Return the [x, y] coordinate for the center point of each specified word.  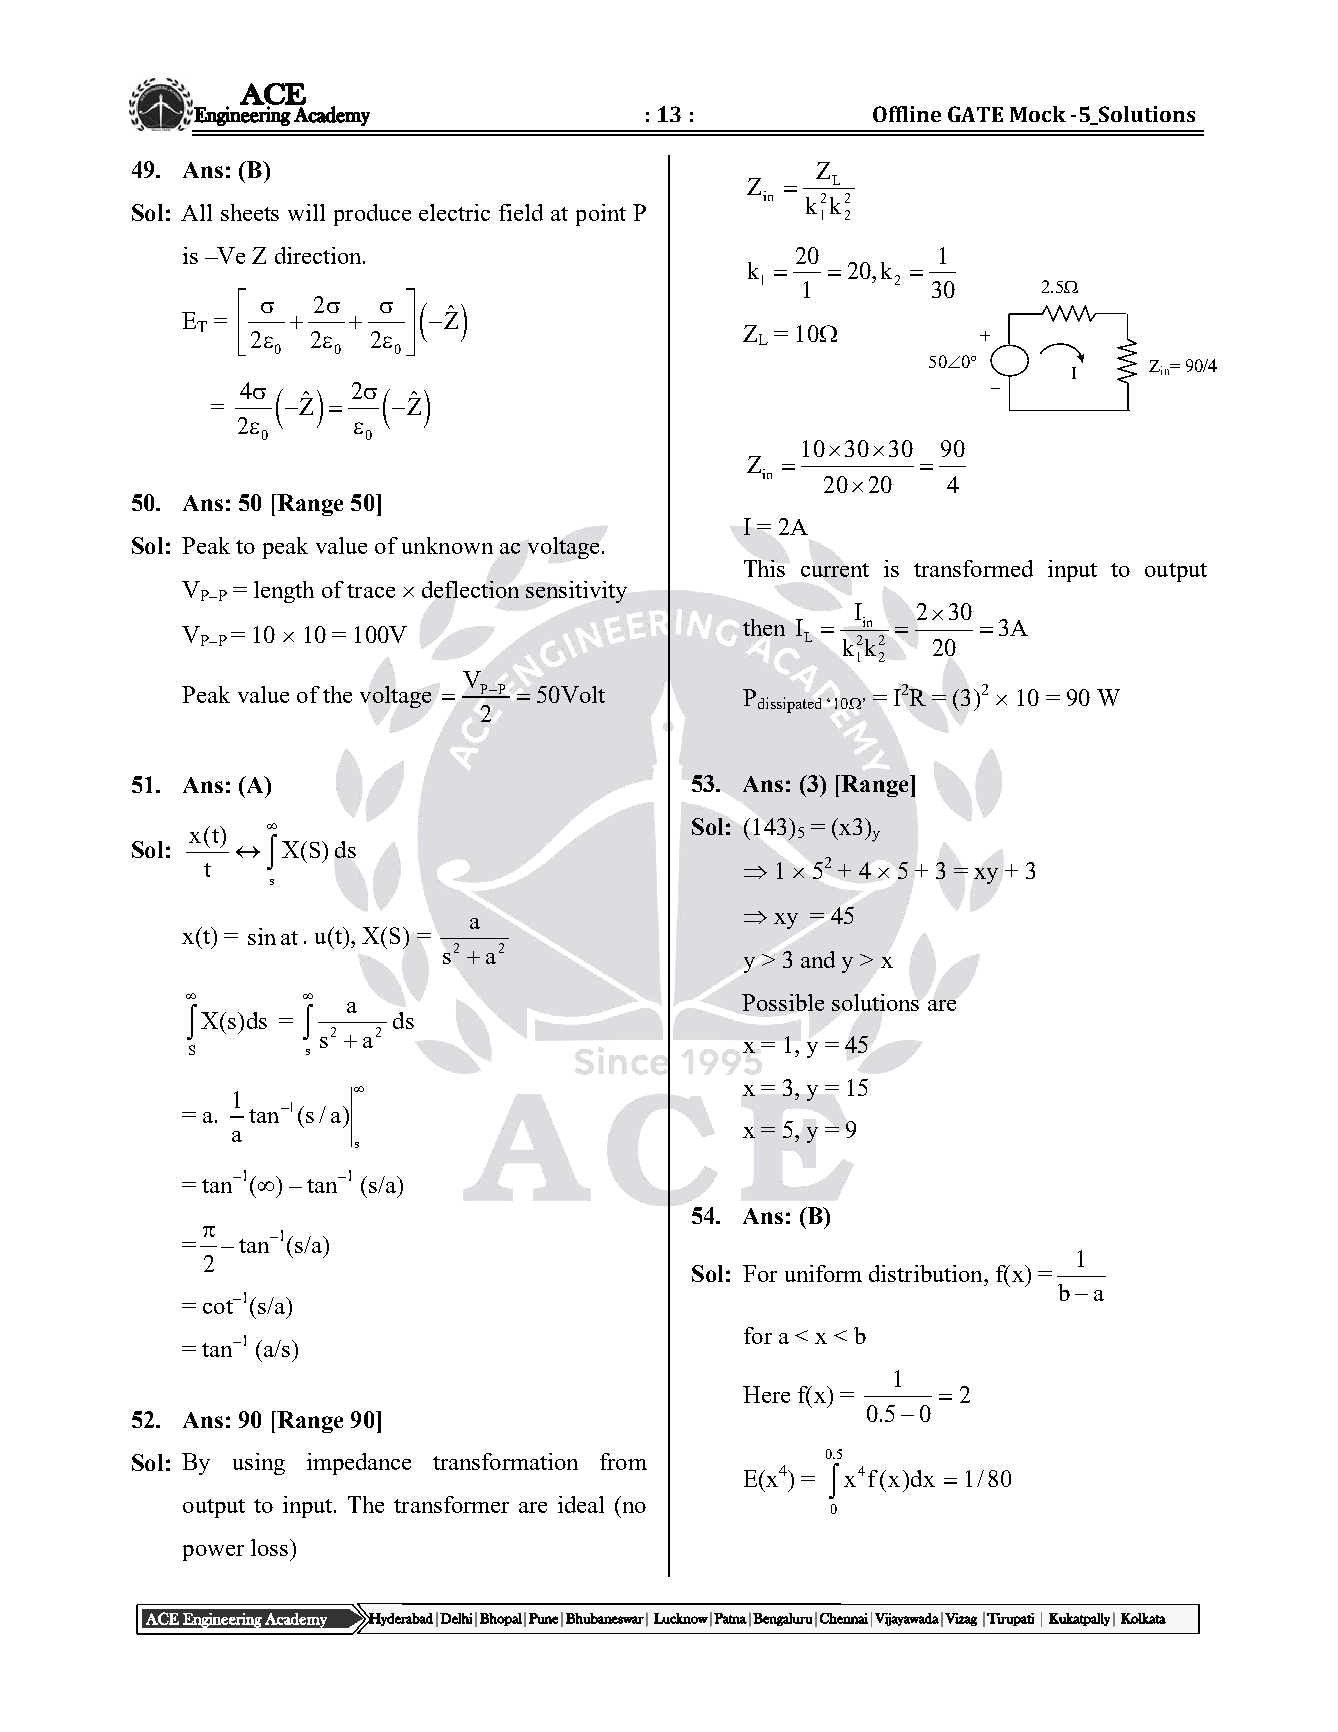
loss [269, 1547]
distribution [927, 1273]
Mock [1038, 114]
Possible [783, 1002]
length [284, 592]
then [764, 627]
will [306, 212]
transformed [973, 568]
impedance [359, 1464]
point [601, 215]
